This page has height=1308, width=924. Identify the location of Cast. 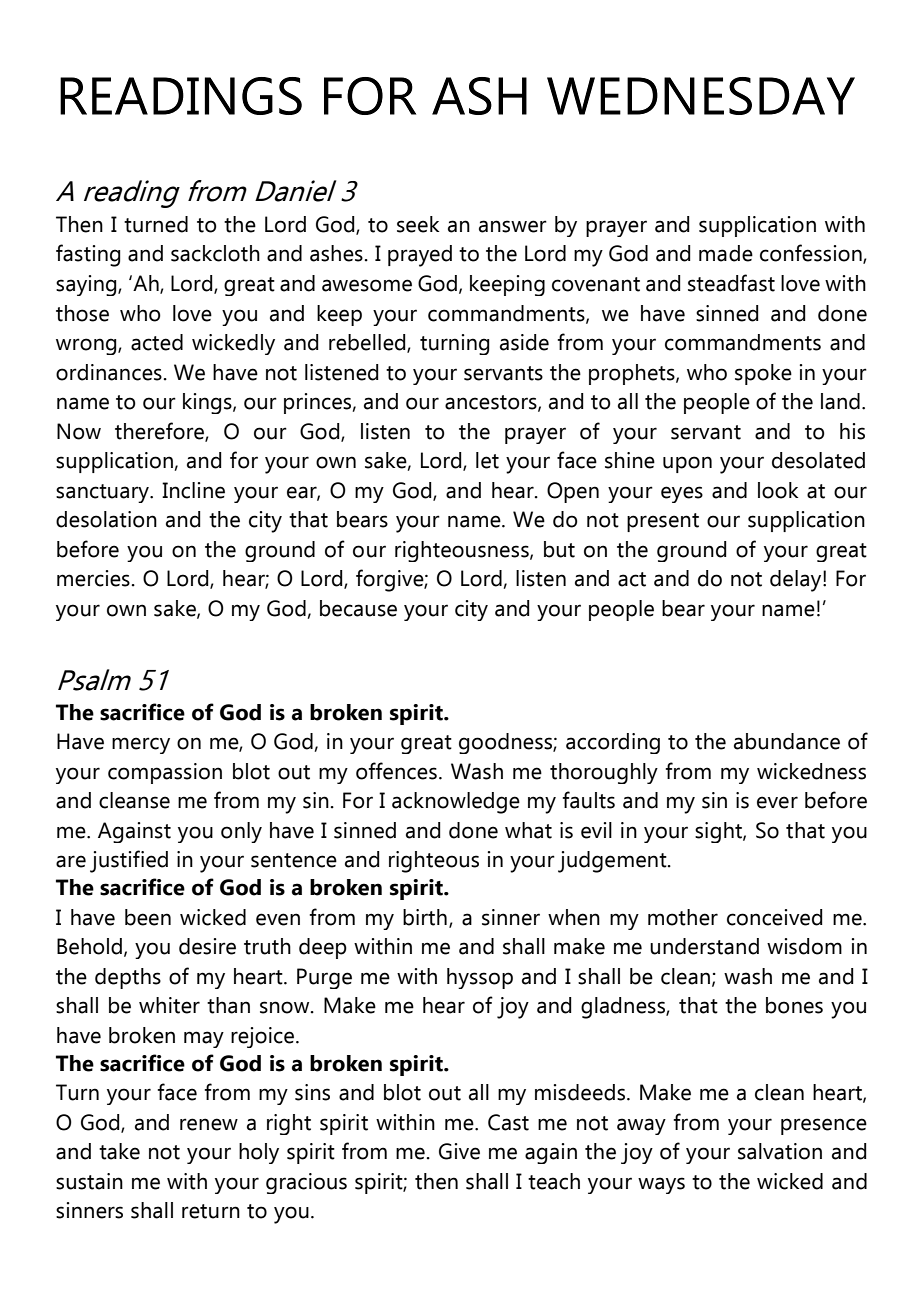
(508, 1122).
